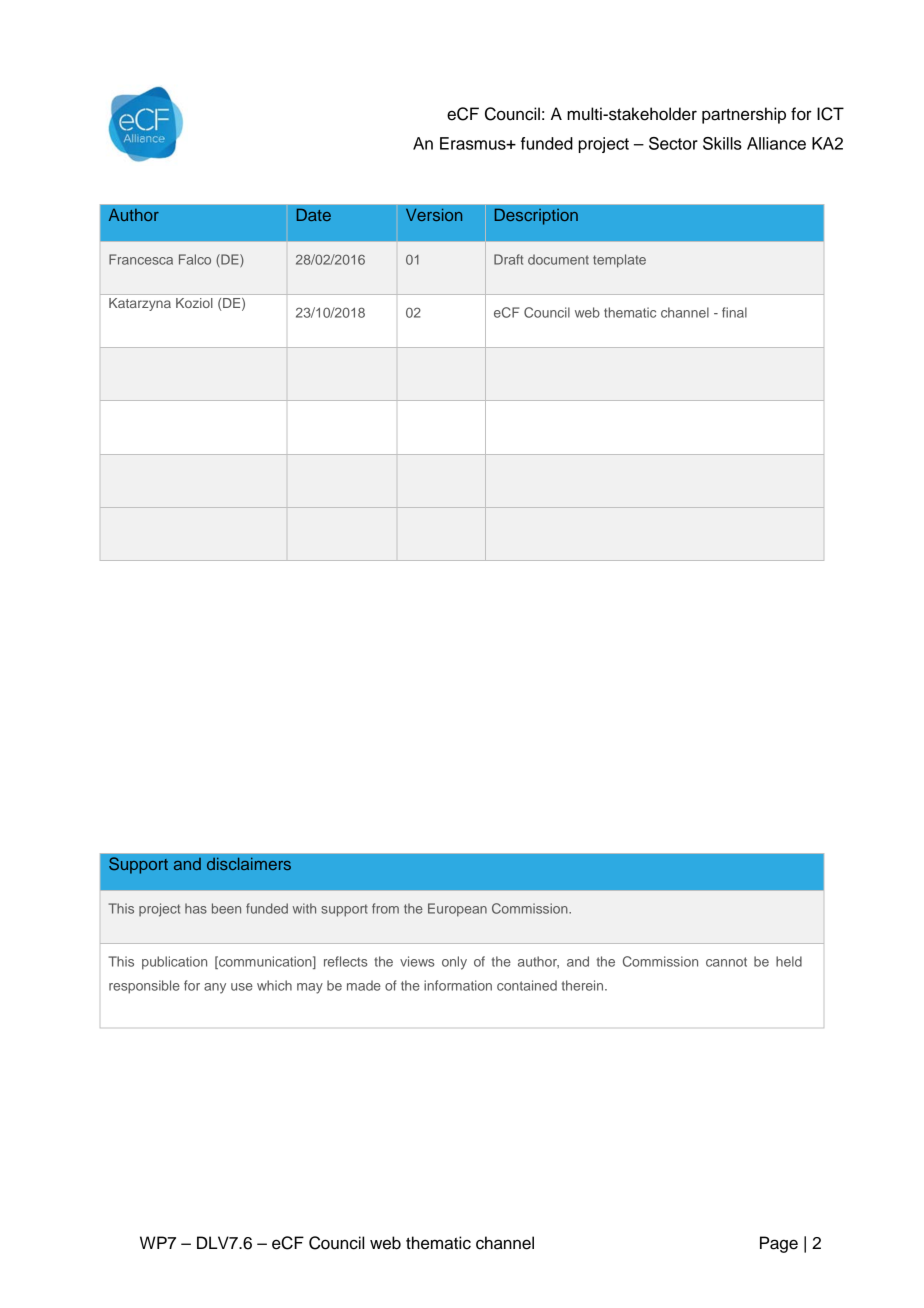 This screenshot has width=924, height=1308. Describe the element at coordinates (226, 908) in the screenshot. I see `been` at that location.
